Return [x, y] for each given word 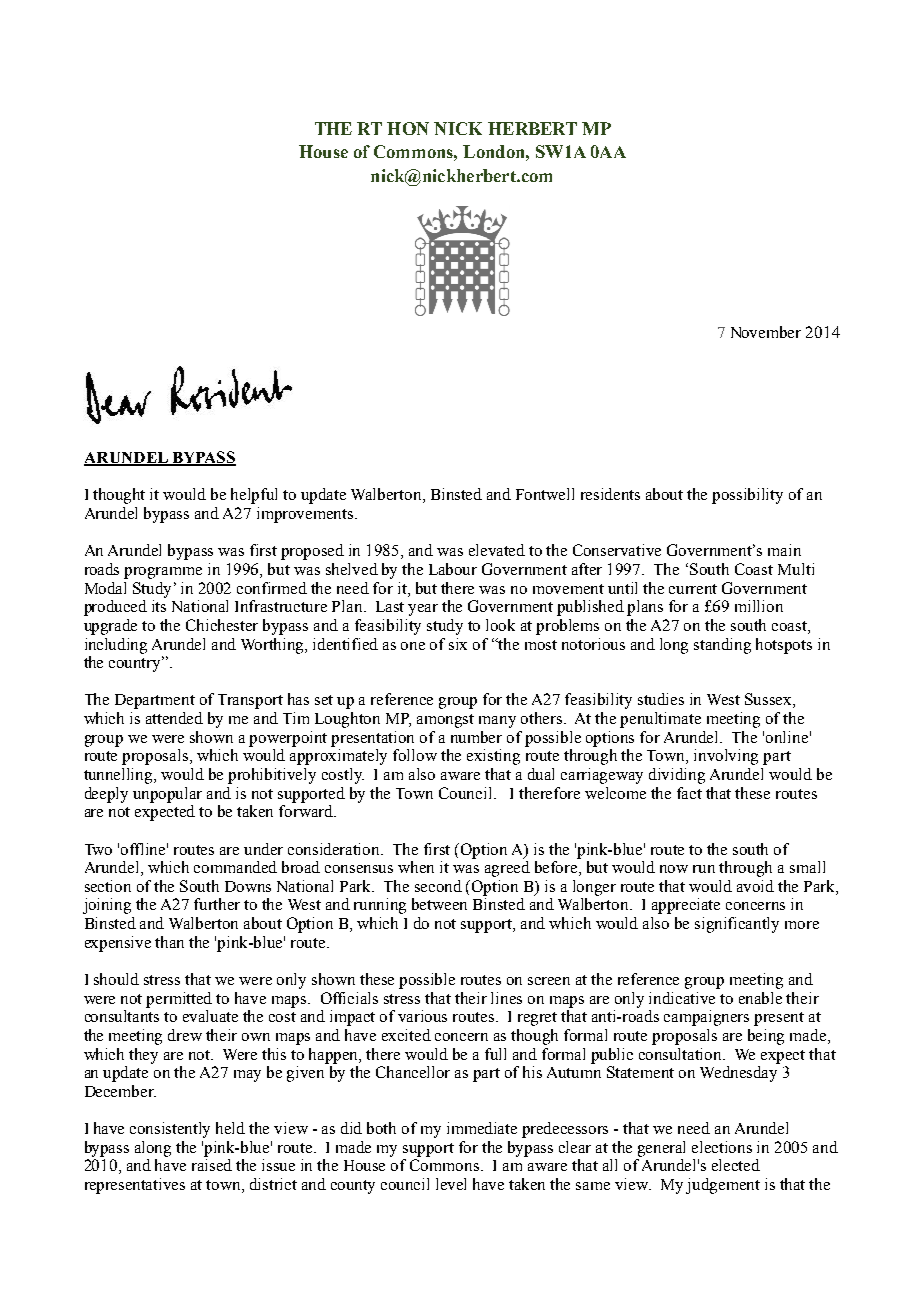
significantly [737, 925]
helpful [254, 496]
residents [610, 494]
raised [212, 1165]
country [136, 664]
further [217, 904]
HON [408, 128]
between [439, 904]
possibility [747, 496]
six [458, 644]
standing [722, 646]
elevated [497, 550]
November [766, 332]
